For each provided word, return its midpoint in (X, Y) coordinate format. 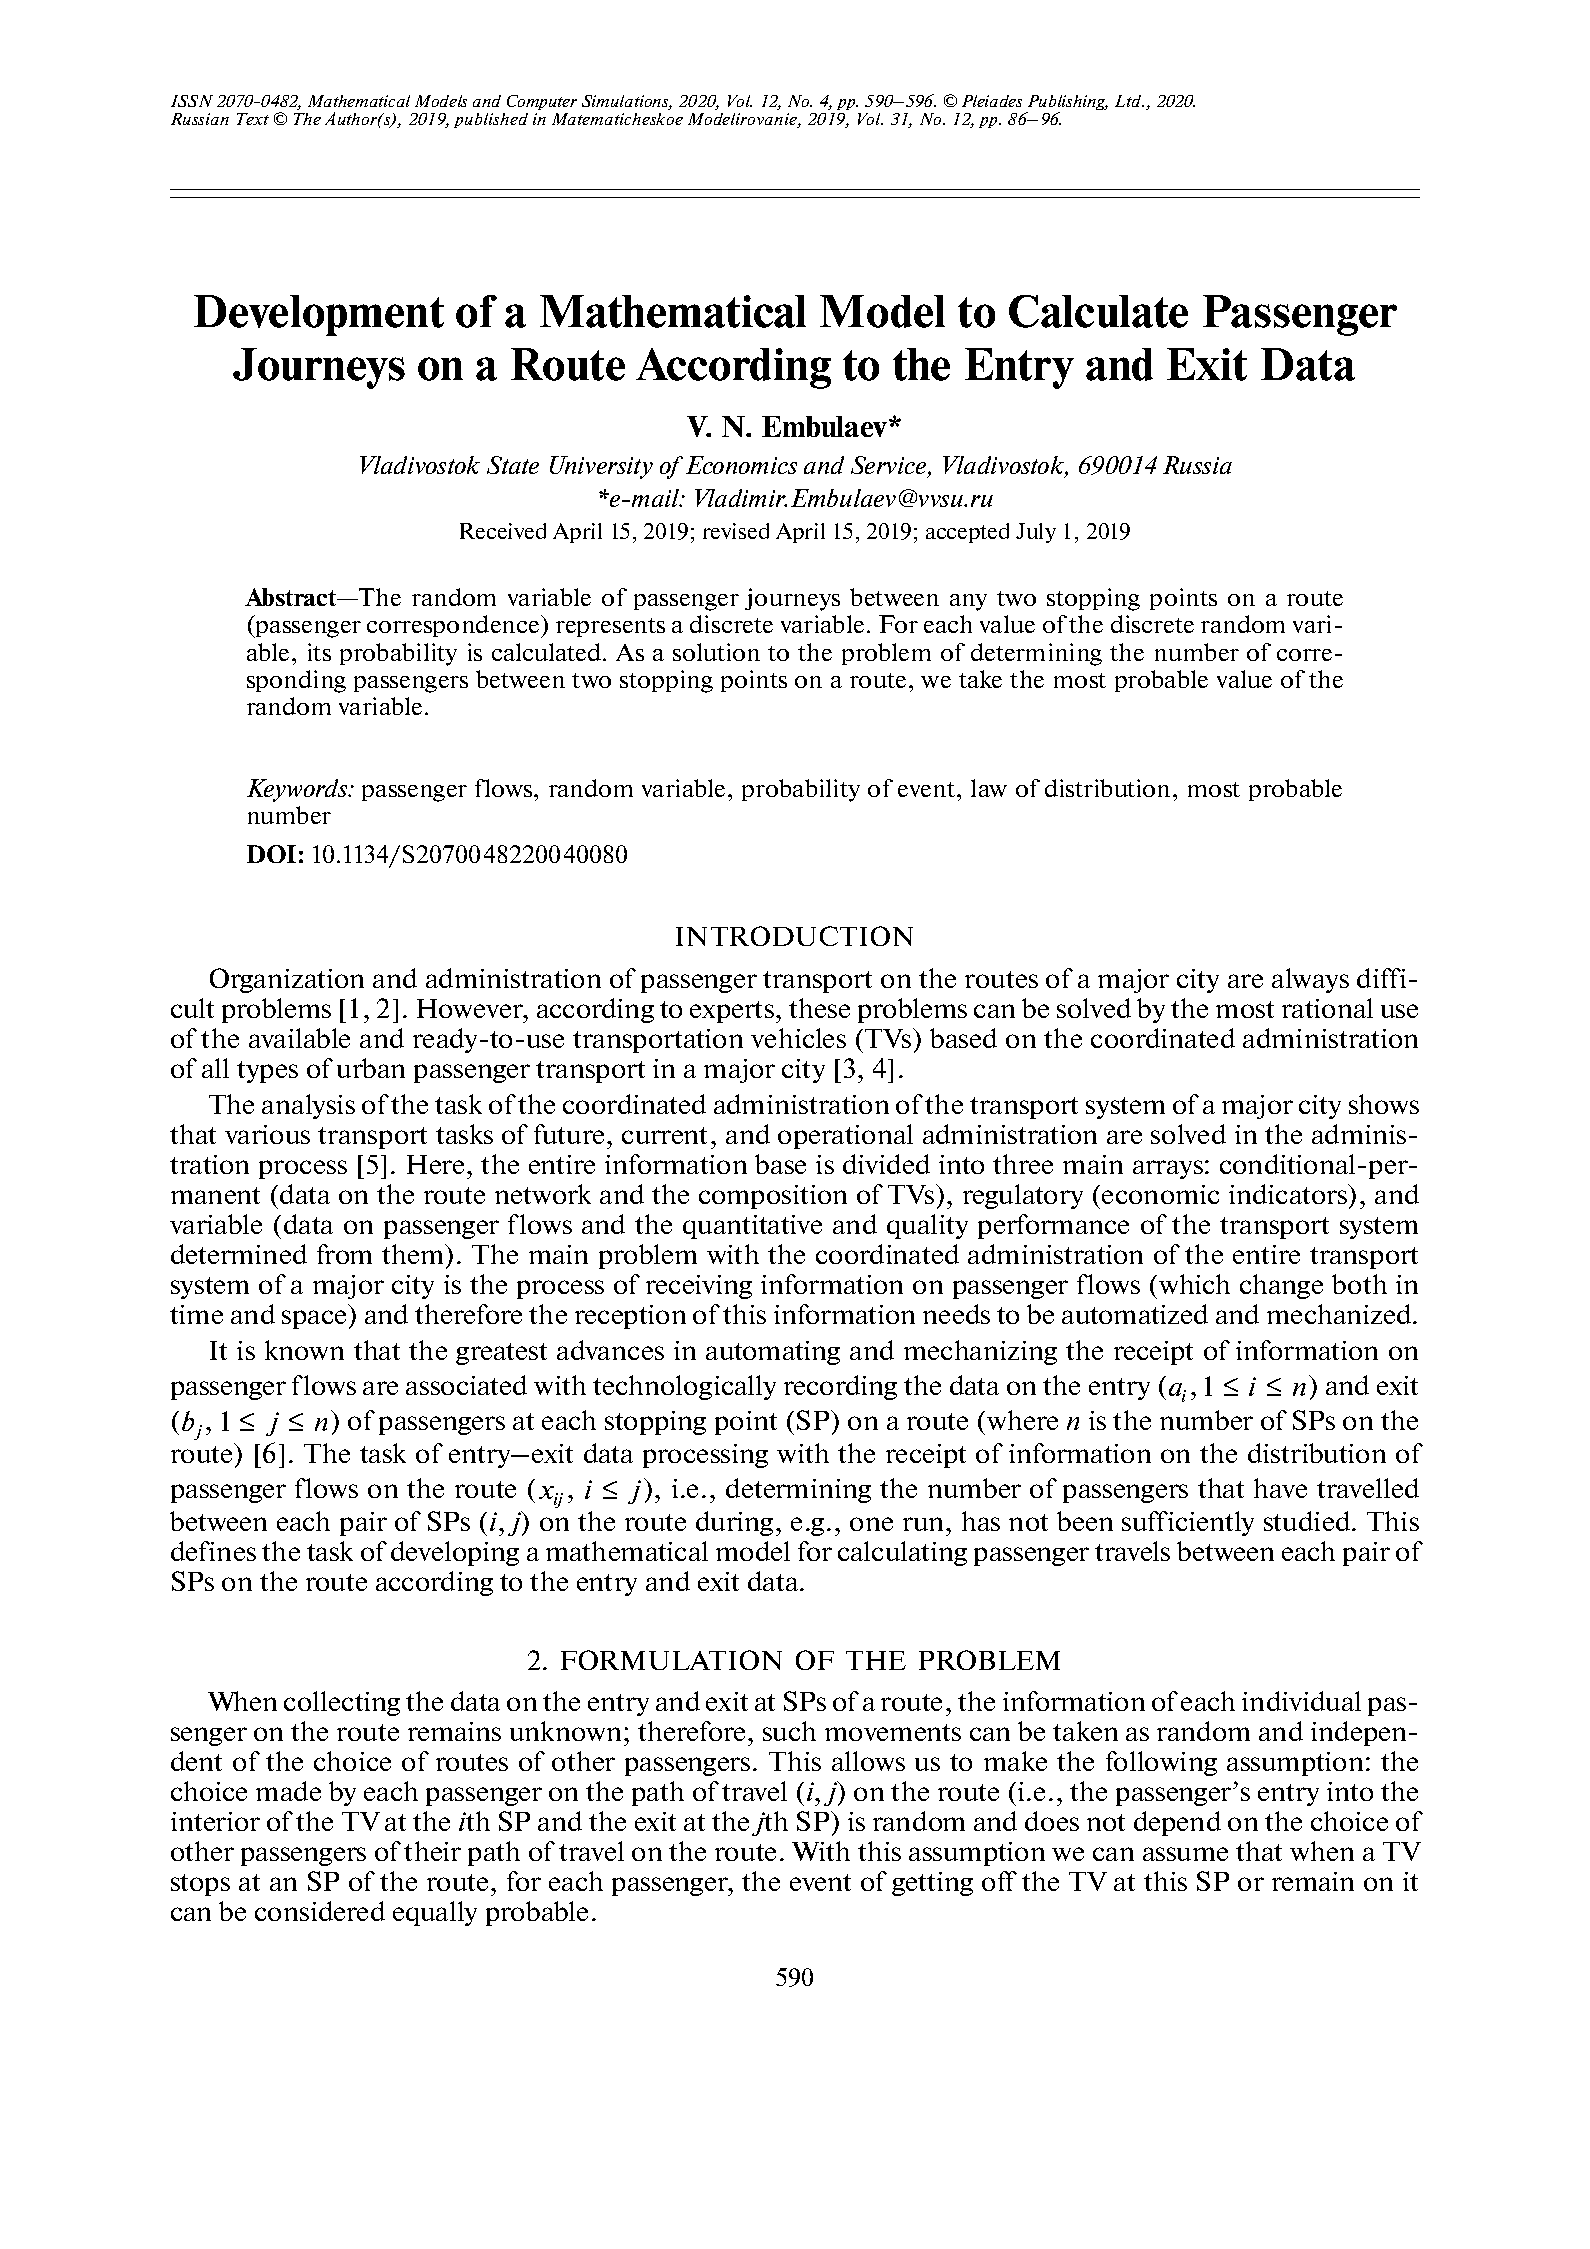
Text (253, 119)
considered (320, 1911)
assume (1185, 1854)
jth (770, 1823)
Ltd (1129, 101)
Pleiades (992, 101)
